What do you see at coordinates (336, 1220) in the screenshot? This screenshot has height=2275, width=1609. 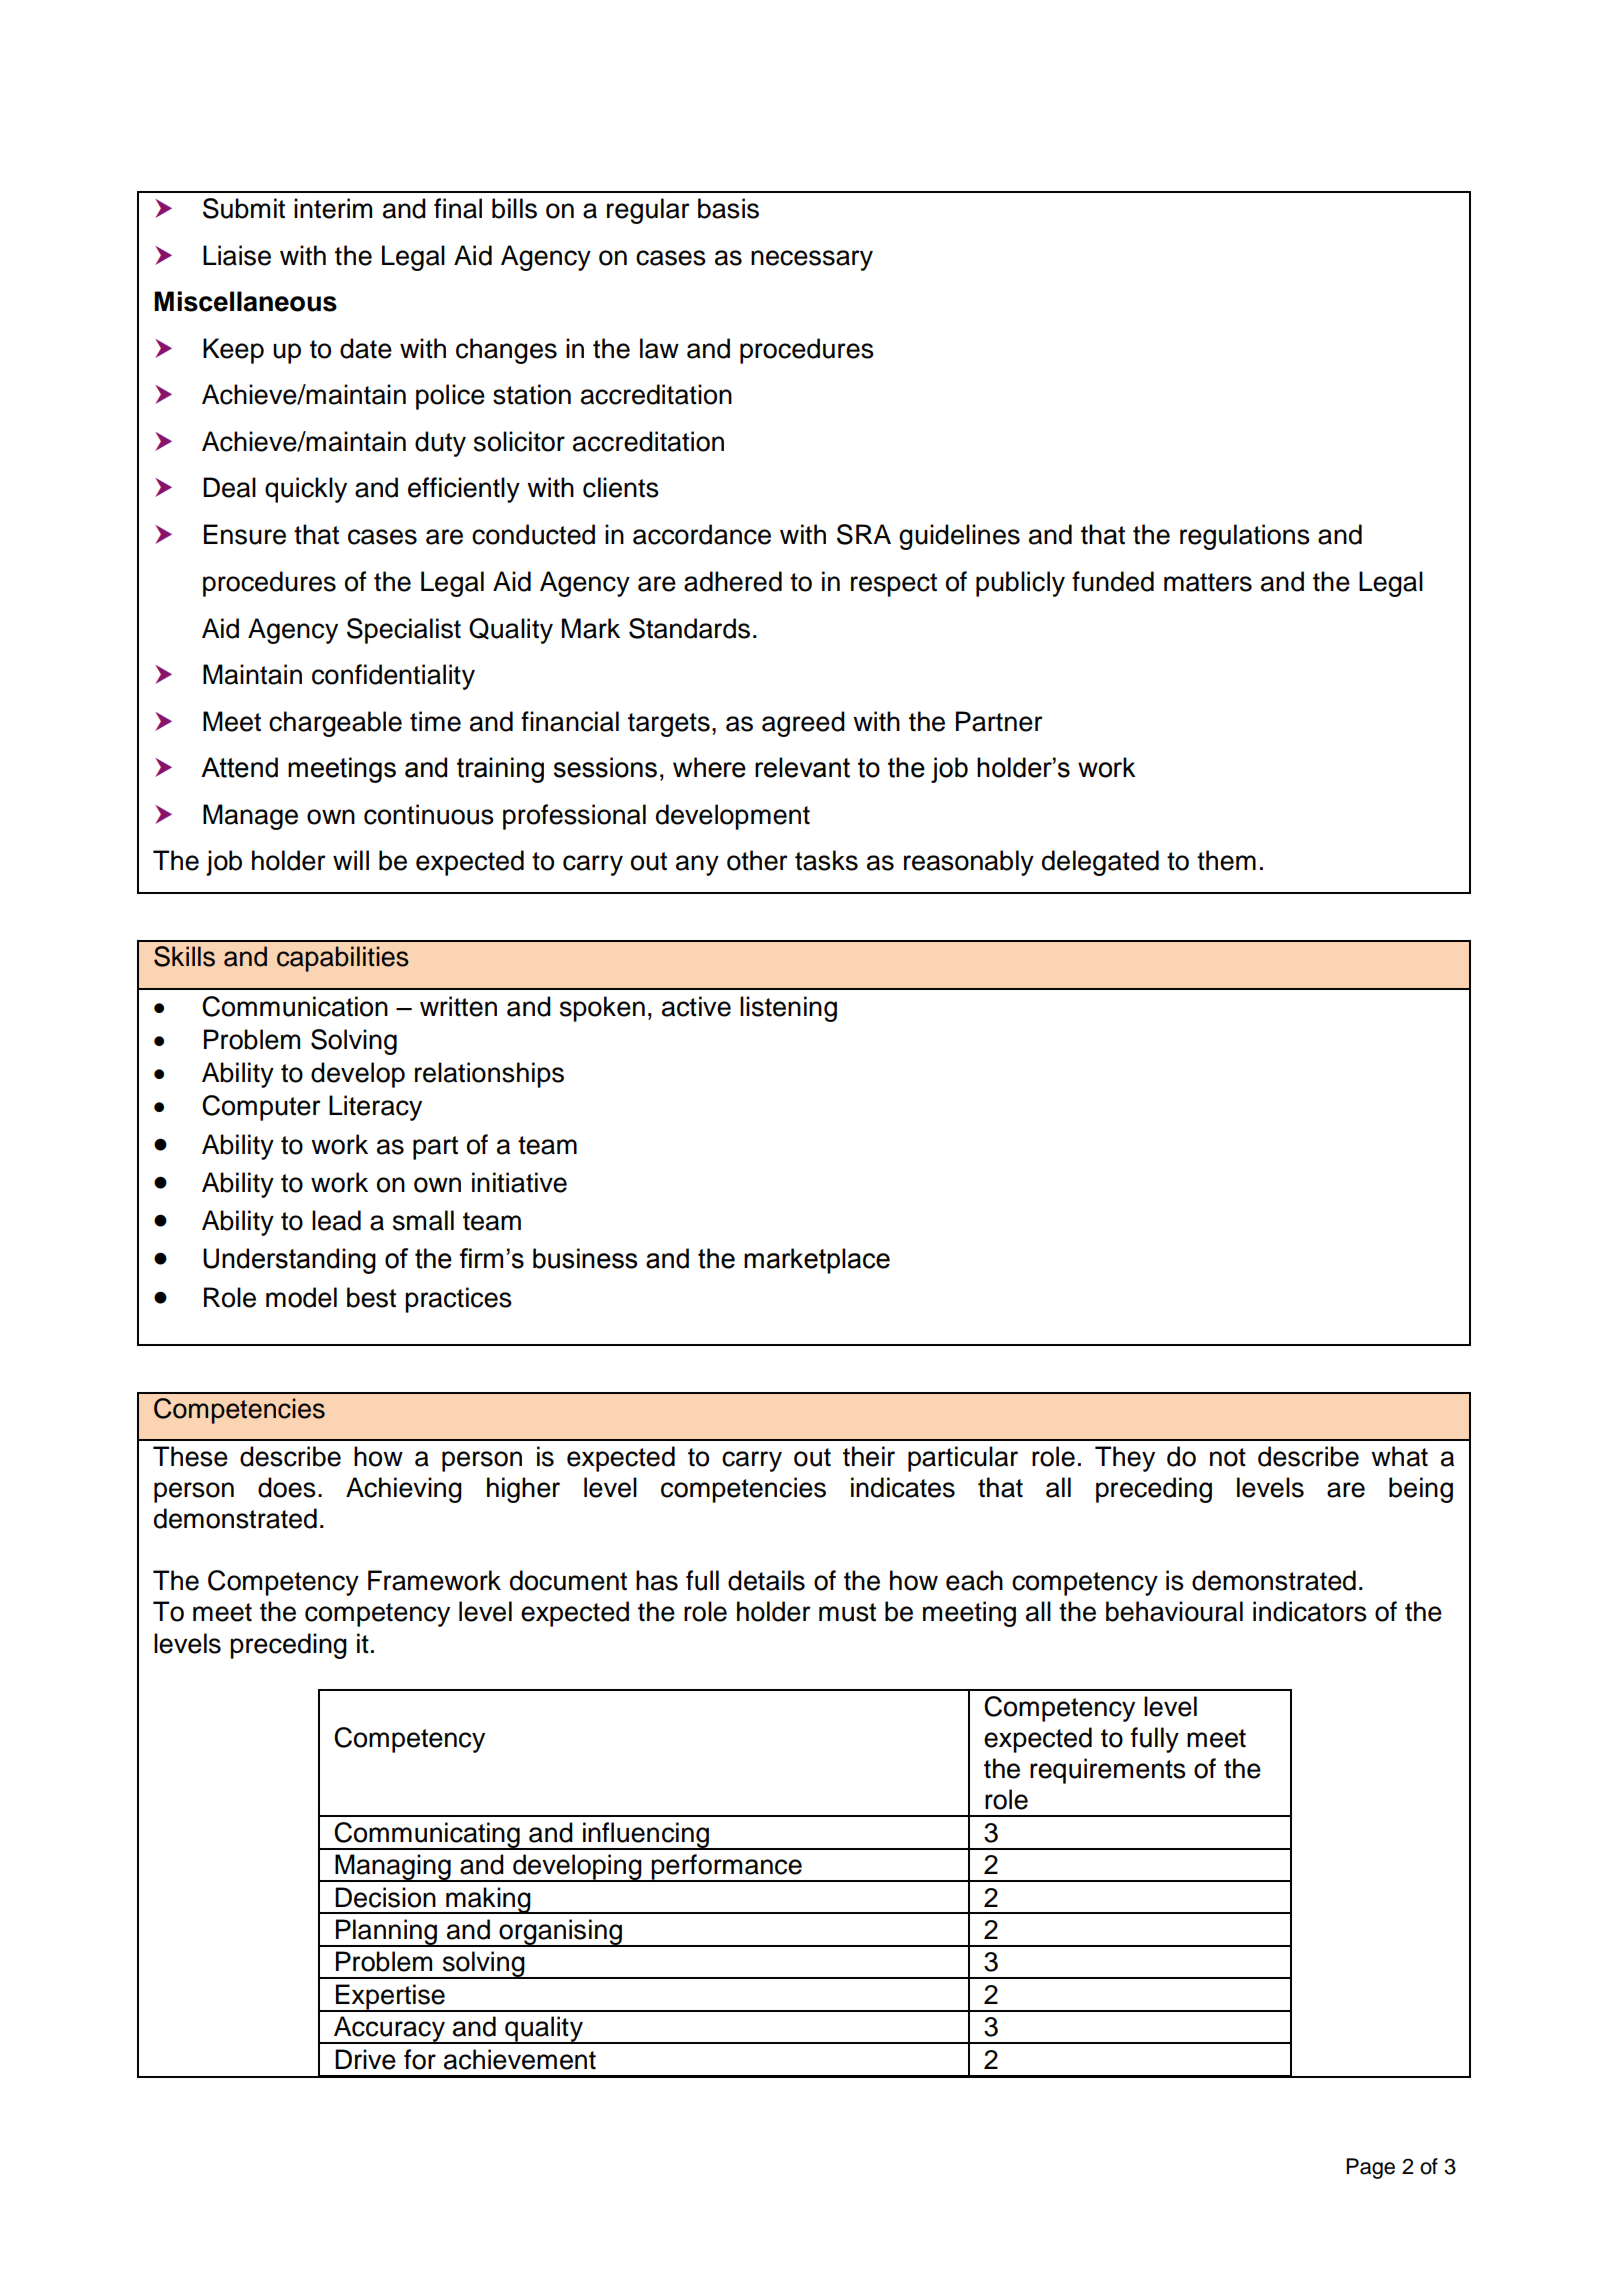 I see `lead` at bounding box center [336, 1220].
